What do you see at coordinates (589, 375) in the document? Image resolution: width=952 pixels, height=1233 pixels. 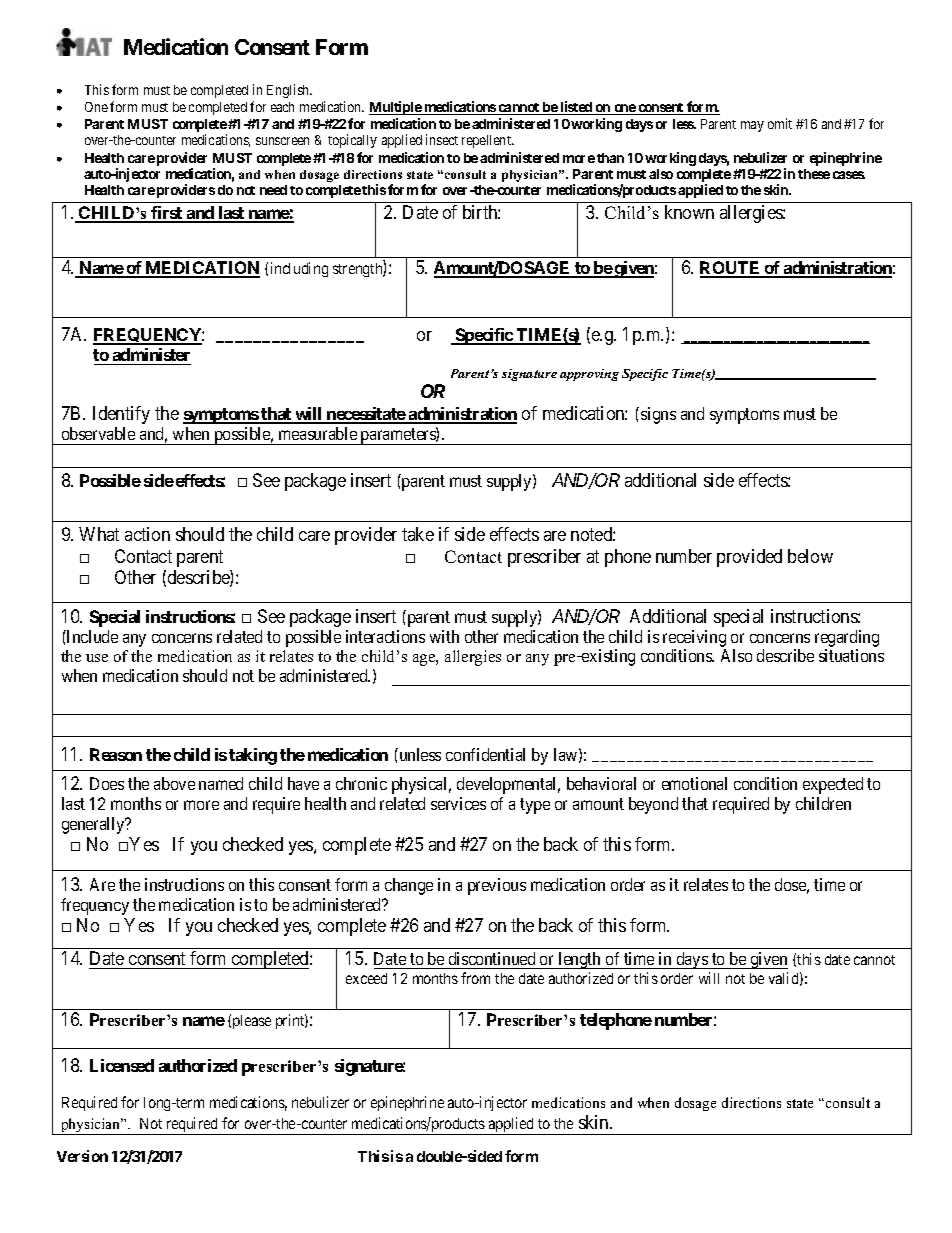 I see `approving` at bounding box center [589, 375].
